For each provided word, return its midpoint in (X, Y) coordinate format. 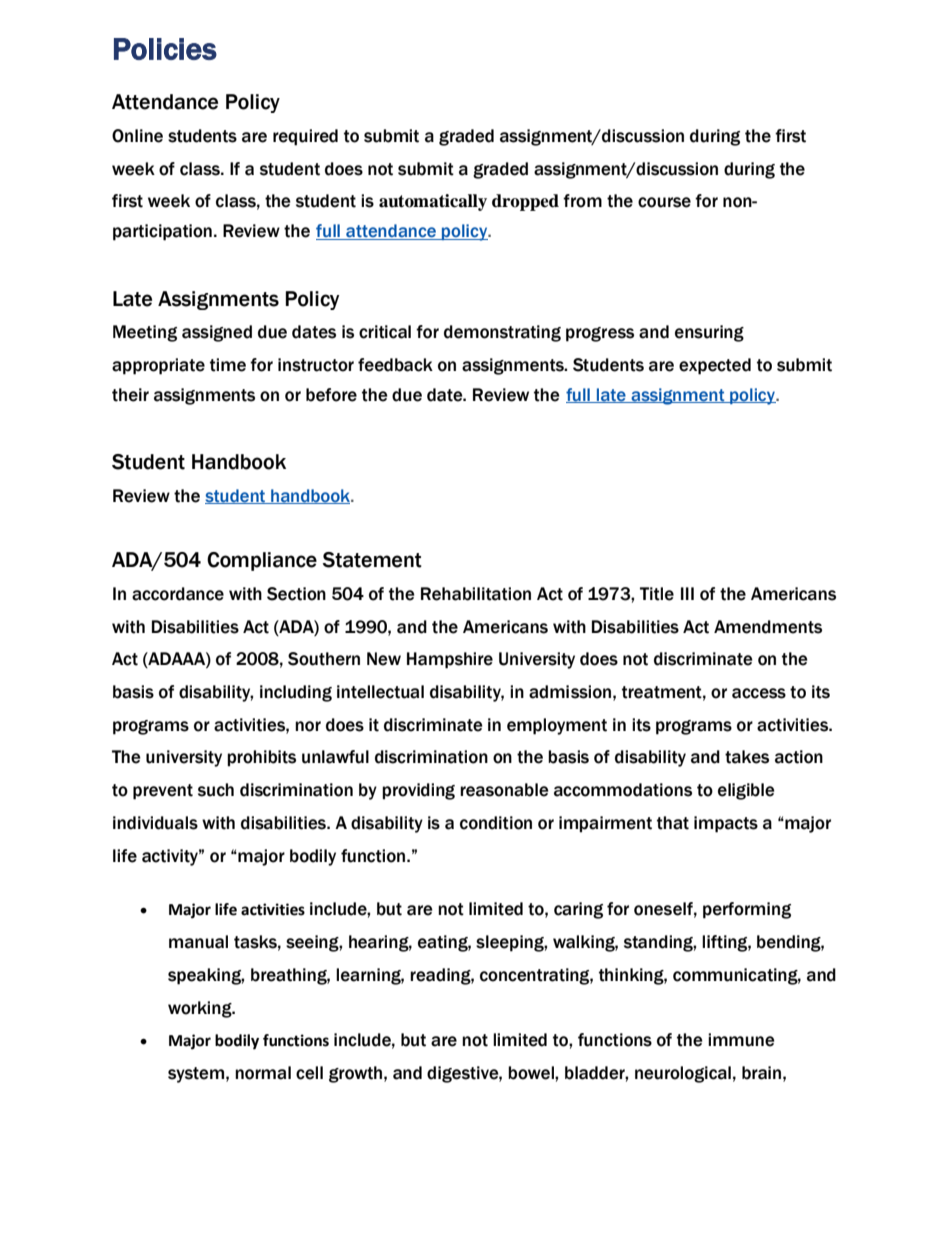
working (201, 1009)
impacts (726, 824)
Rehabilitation (476, 594)
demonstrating (502, 333)
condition (496, 823)
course (664, 202)
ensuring (709, 333)
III (687, 593)
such (216, 790)
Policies (165, 49)
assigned (217, 333)
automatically (433, 202)
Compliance (262, 561)
